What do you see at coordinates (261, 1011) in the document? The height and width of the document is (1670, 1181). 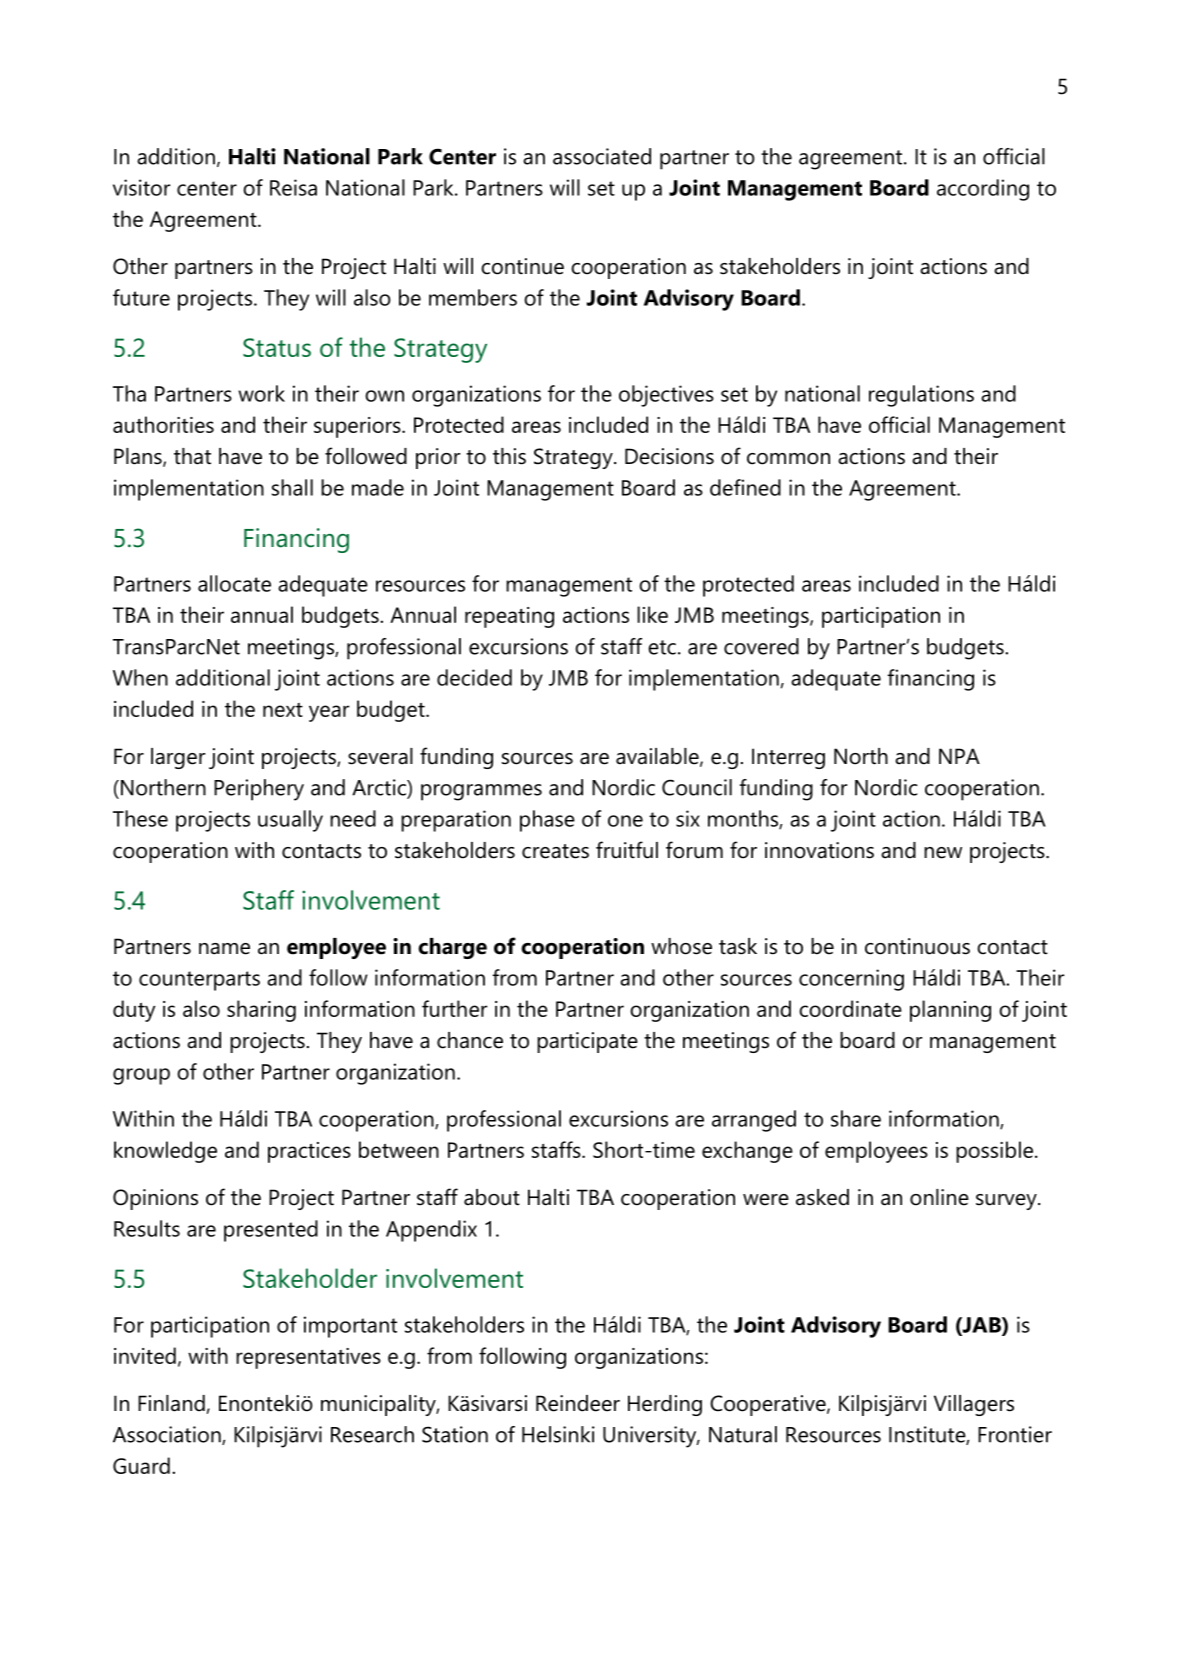 I see `sharing` at bounding box center [261, 1011].
